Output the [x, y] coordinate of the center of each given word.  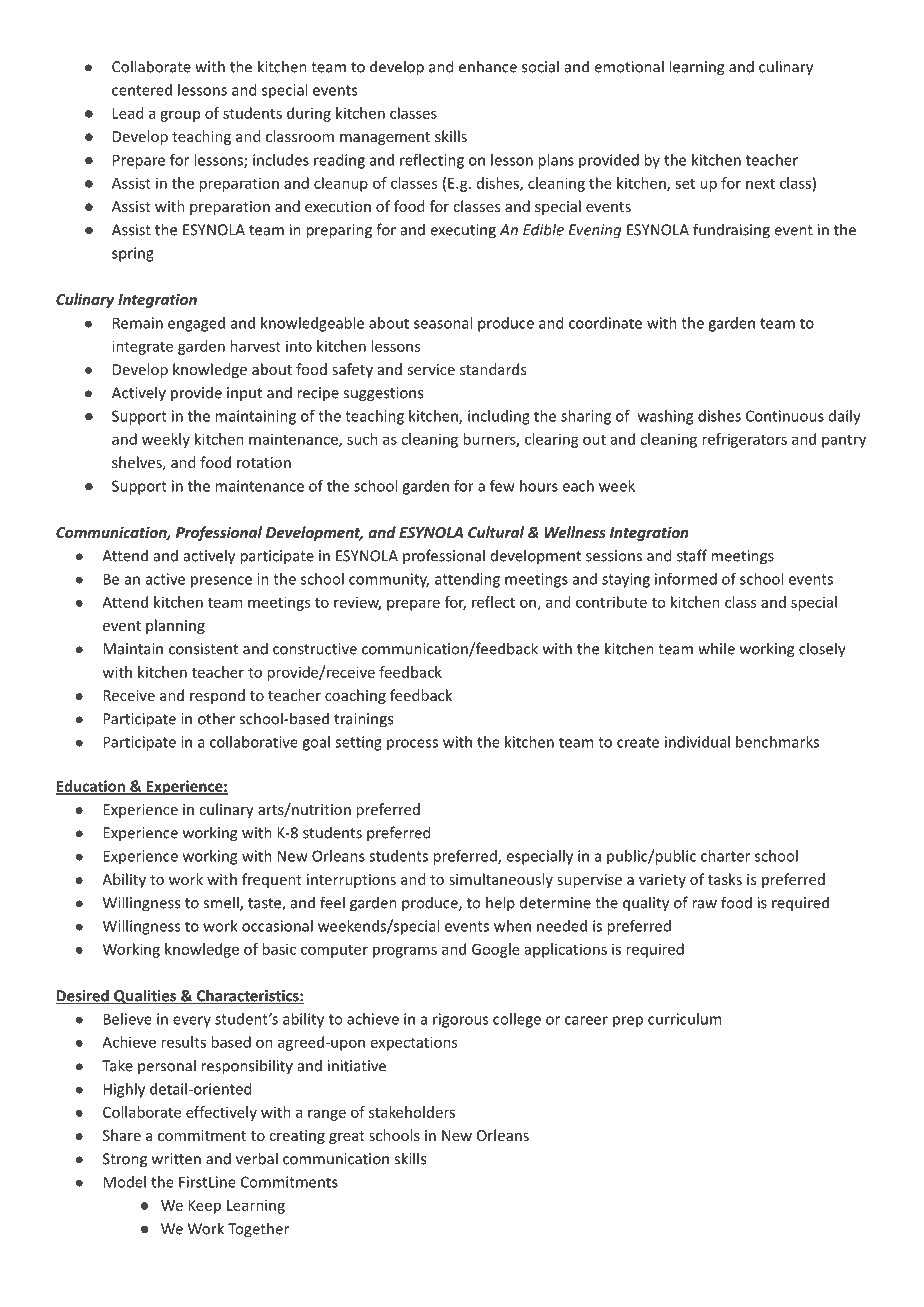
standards [493, 369]
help [500, 904]
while [716, 648]
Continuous [785, 416]
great [347, 1137]
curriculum [684, 1019]
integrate [142, 347]
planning [175, 626]
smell [222, 903]
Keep [204, 1207]
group [180, 116]
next [760, 184]
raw [704, 904]
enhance [488, 66]
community [389, 580]
